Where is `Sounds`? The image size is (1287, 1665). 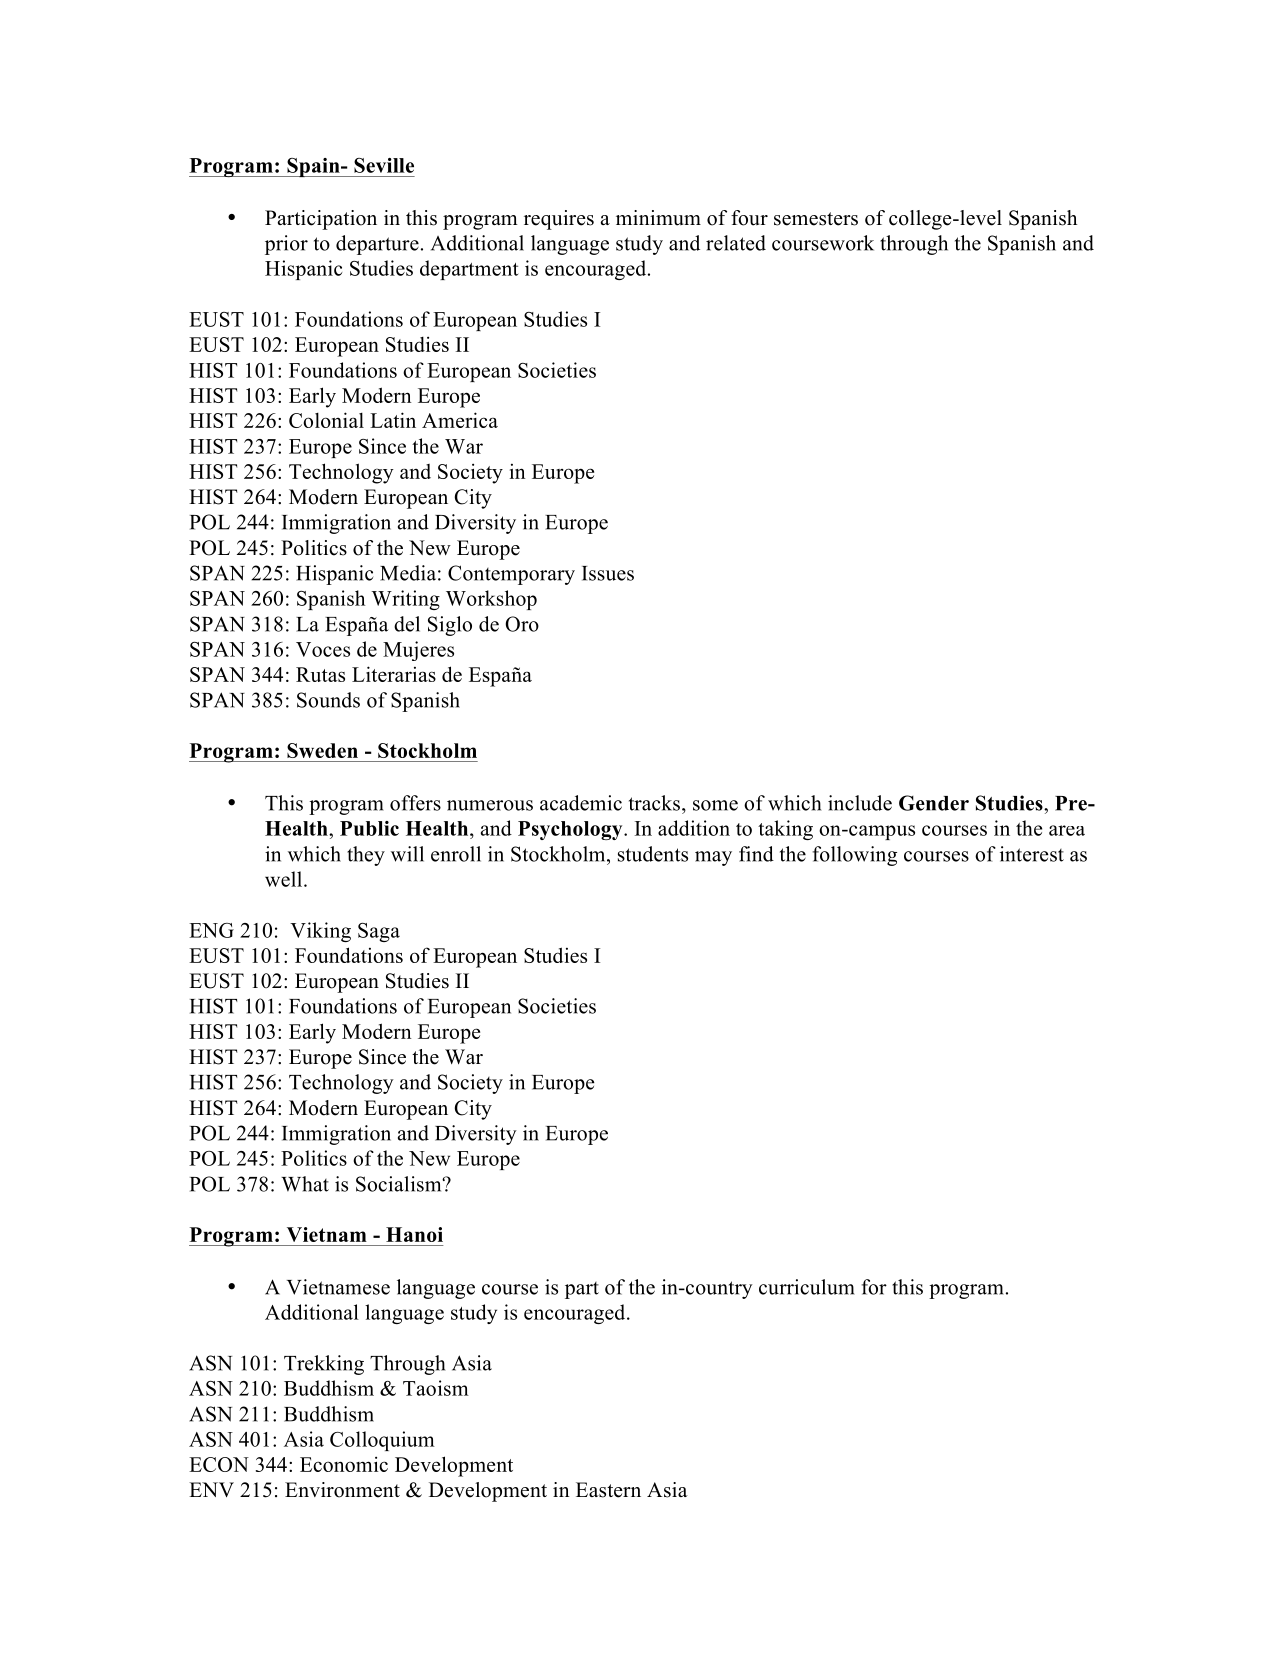 Sounds is located at coordinates (328, 700).
